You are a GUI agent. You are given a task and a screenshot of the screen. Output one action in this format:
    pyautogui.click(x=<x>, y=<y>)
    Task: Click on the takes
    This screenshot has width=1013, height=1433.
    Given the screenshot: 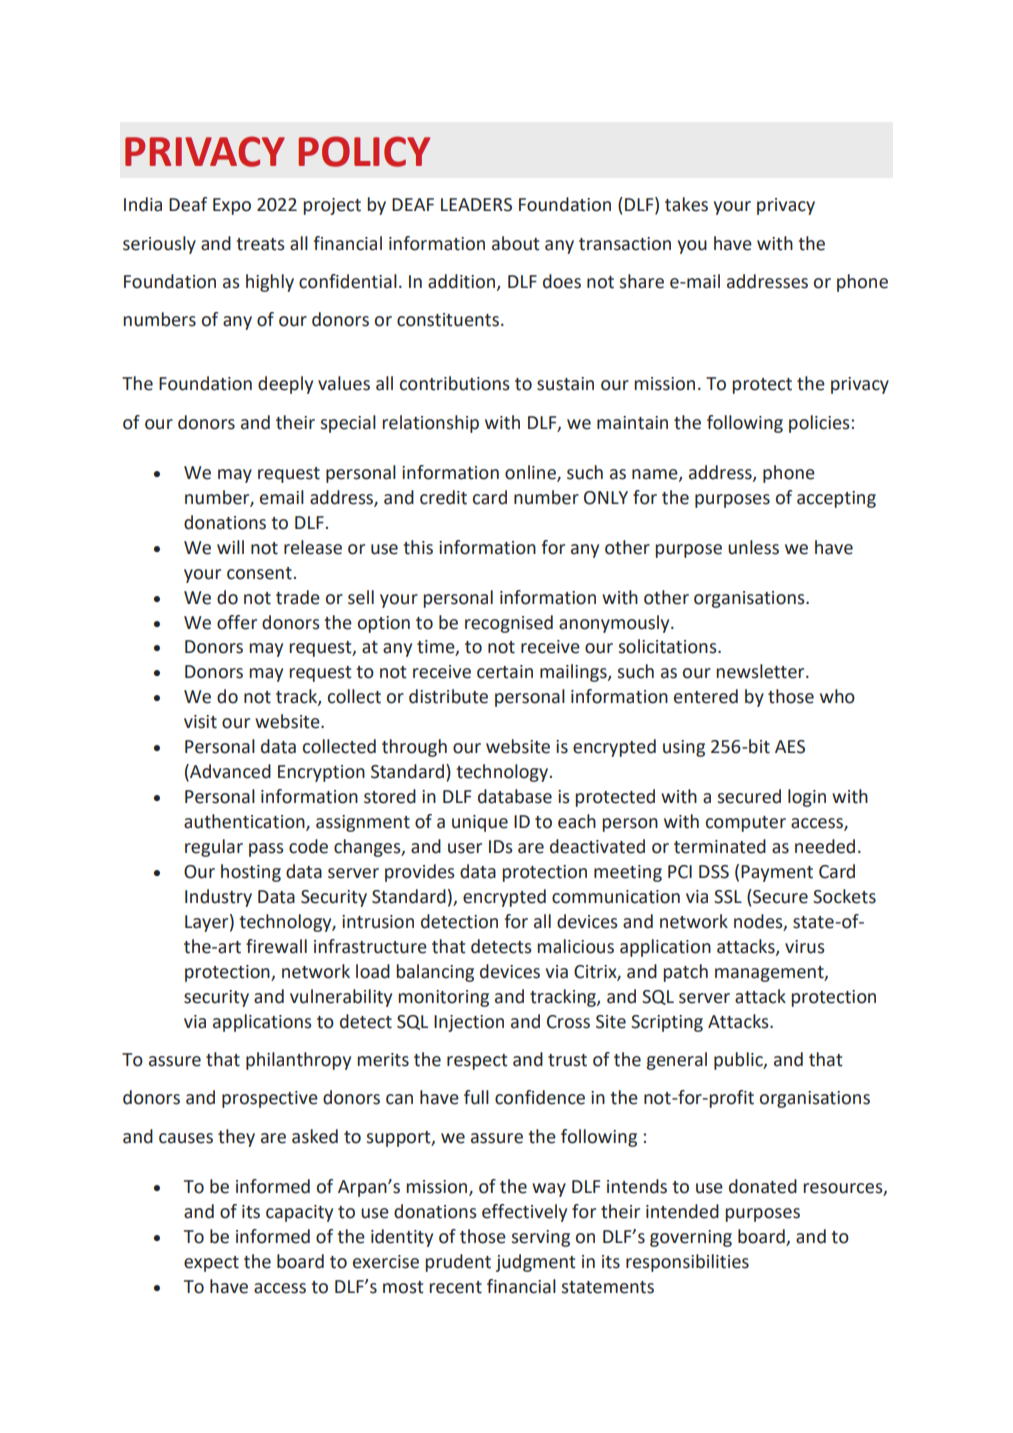 What is the action you would take?
    pyautogui.click(x=686, y=204)
